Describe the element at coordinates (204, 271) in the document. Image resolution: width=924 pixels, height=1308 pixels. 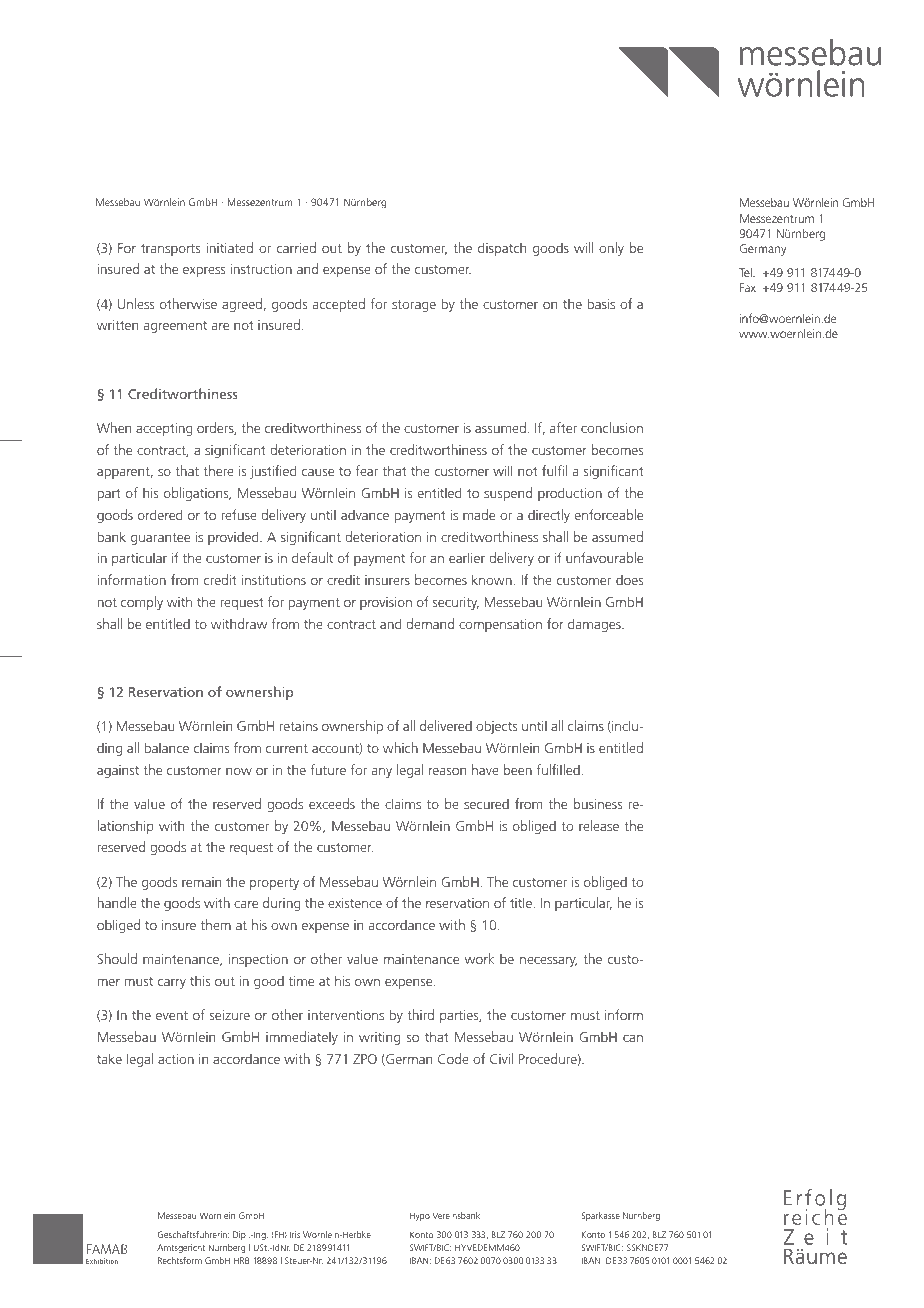
I see `express` at that location.
